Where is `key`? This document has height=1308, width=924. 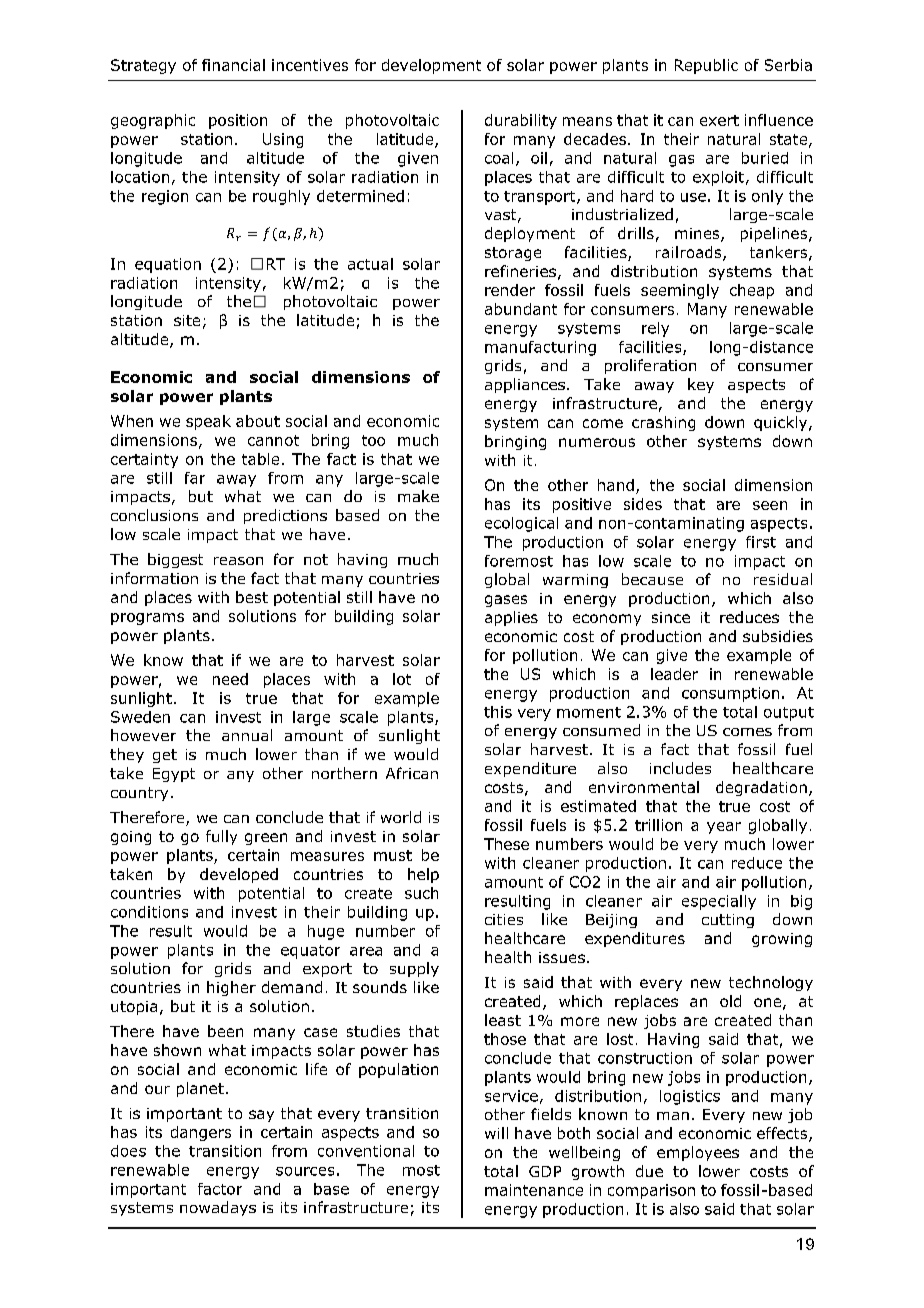 key is located at coordinates (701, 385).
